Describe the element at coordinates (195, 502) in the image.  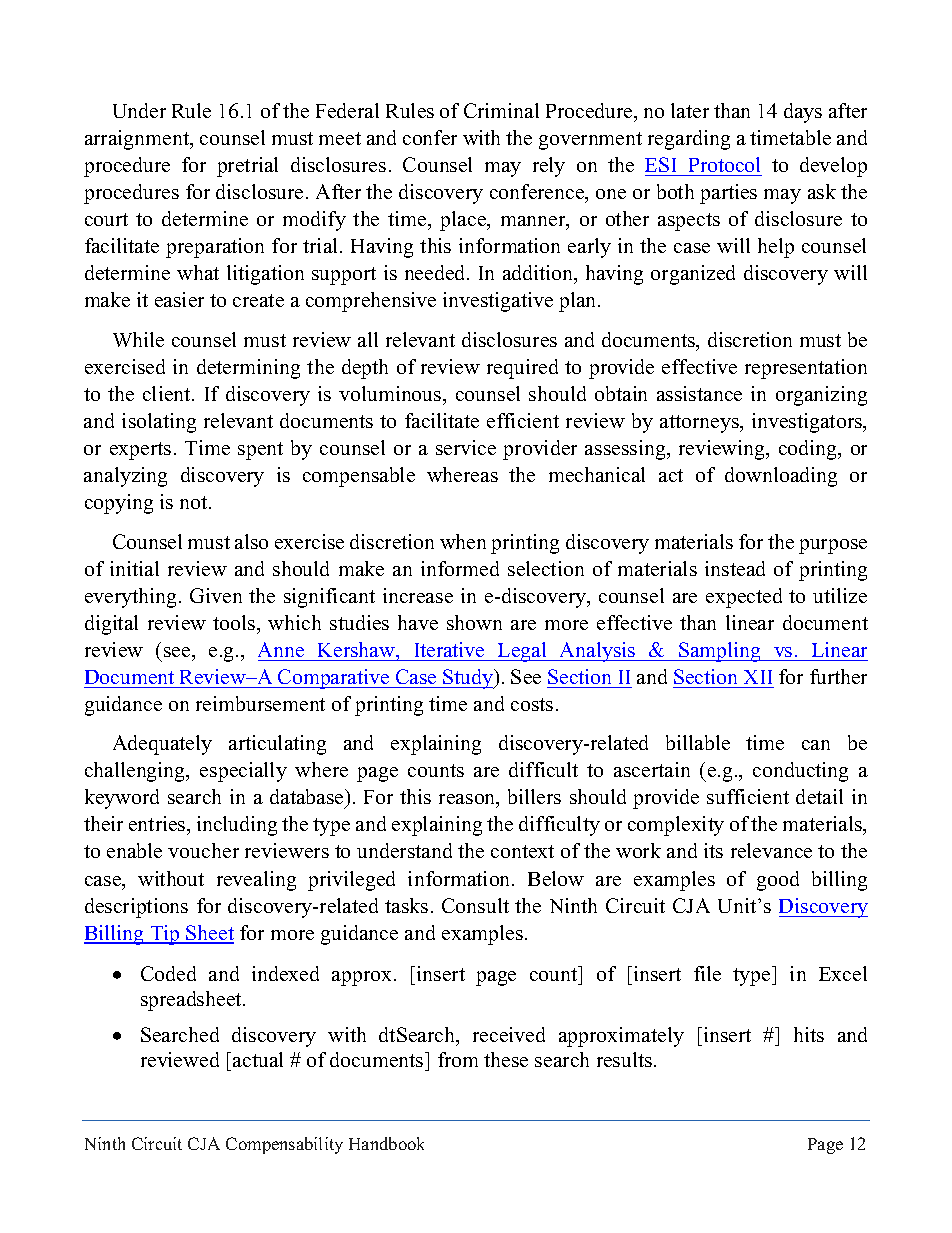
I see `not` at that location.
